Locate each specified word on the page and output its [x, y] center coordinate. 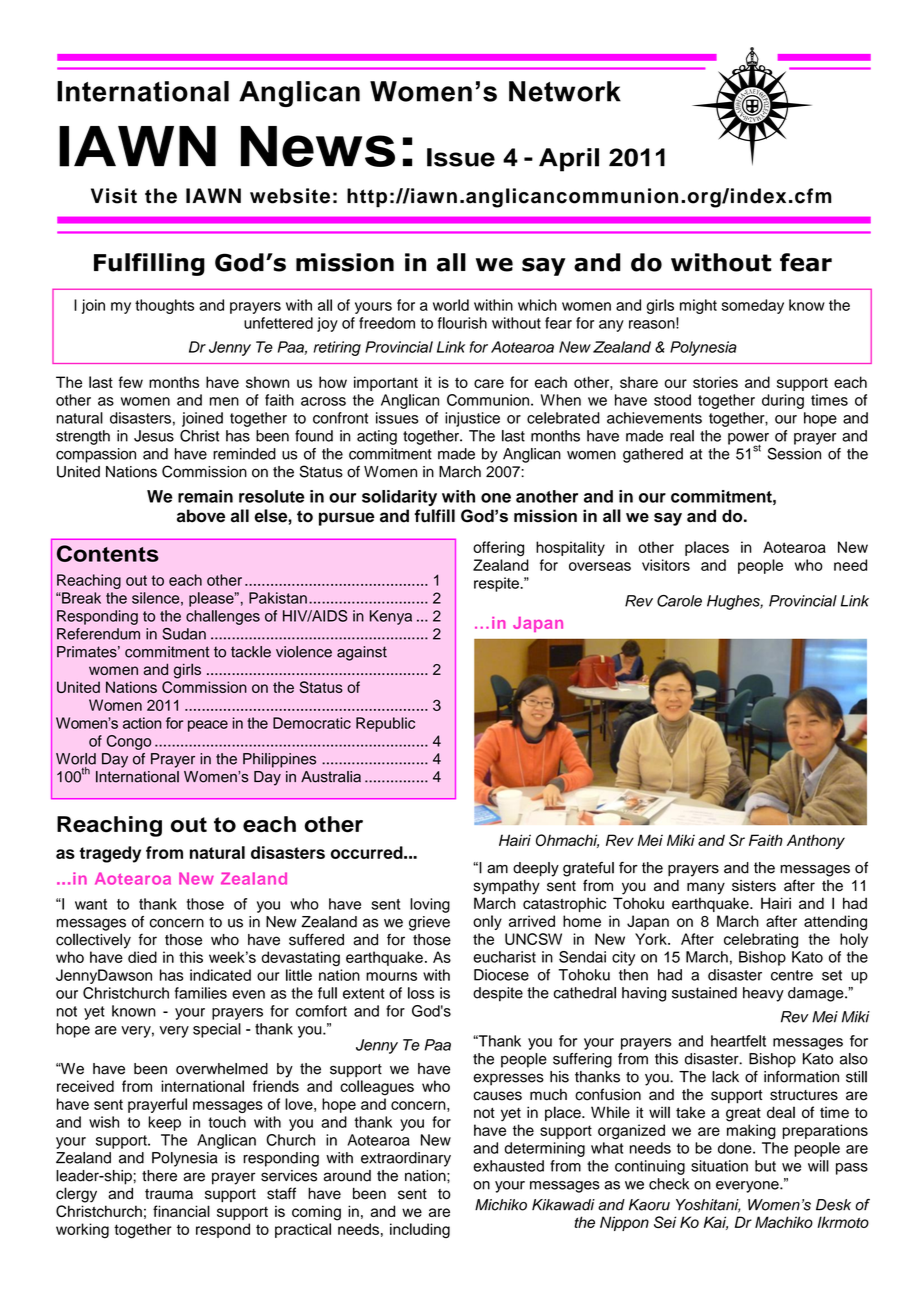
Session [794, 453]
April [569, 160]
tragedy [110, 854]
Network [565, 91]
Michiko [501, 1205]
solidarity [399, 498]
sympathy [507, 887]
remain [205, 496]
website [290, 196]
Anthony [816, 842]
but [765, 1166]
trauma [169, 1194]
